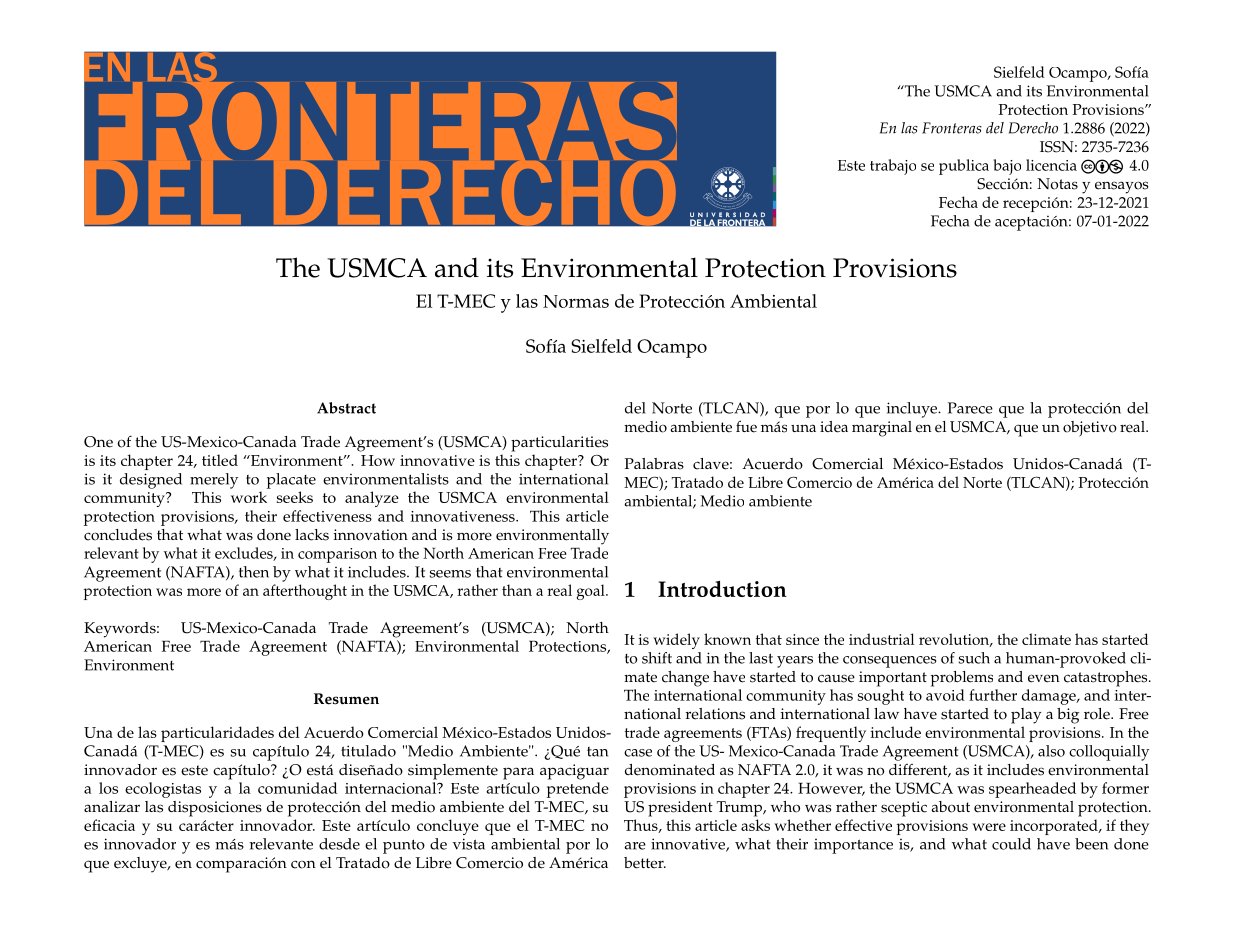 The image size is (1233, 952). Describe the element at coordinates (645, 863) in the screenshot. I see `better` at that location.
